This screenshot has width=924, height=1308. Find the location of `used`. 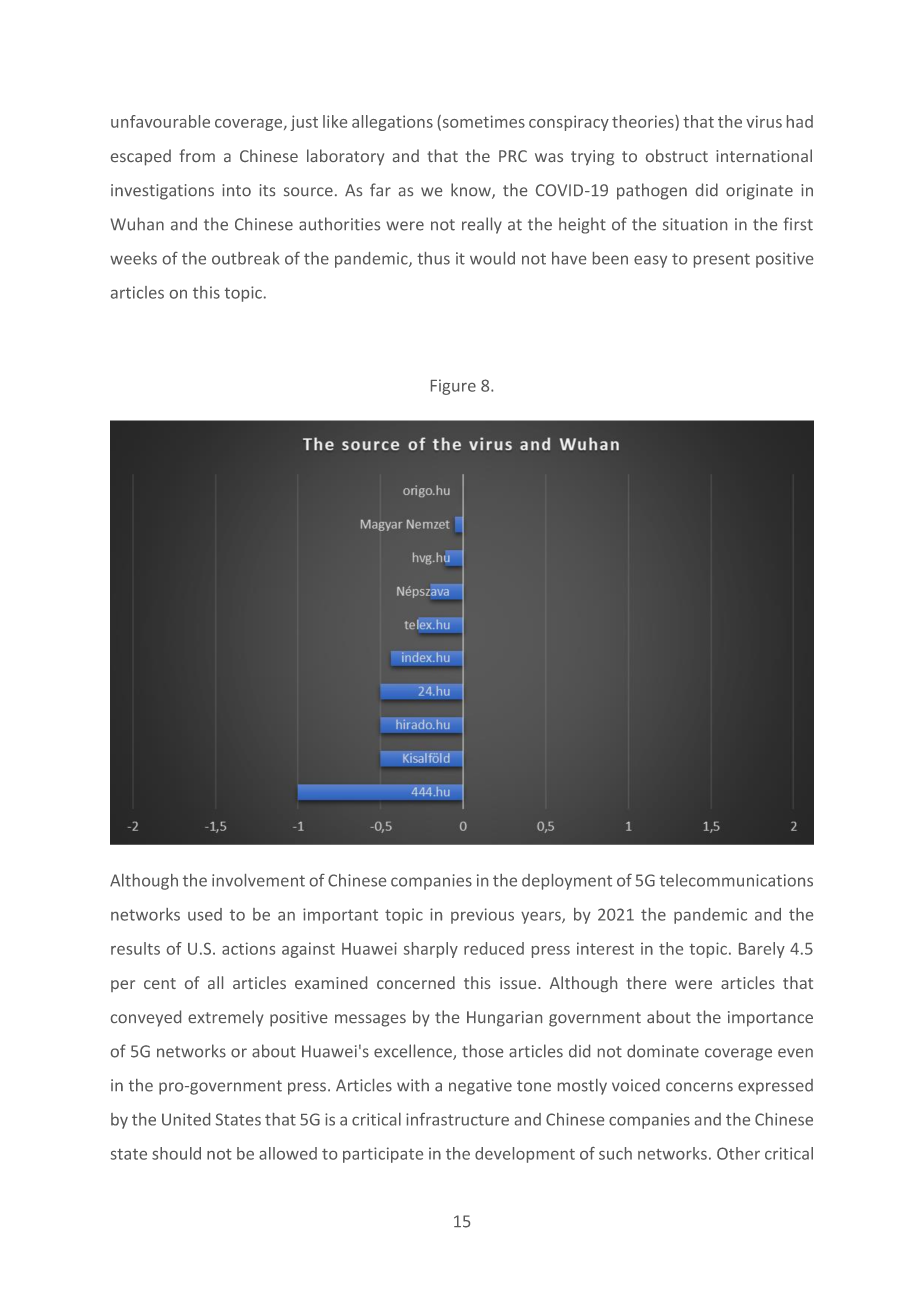

used is located at coordinates (205, 914).
